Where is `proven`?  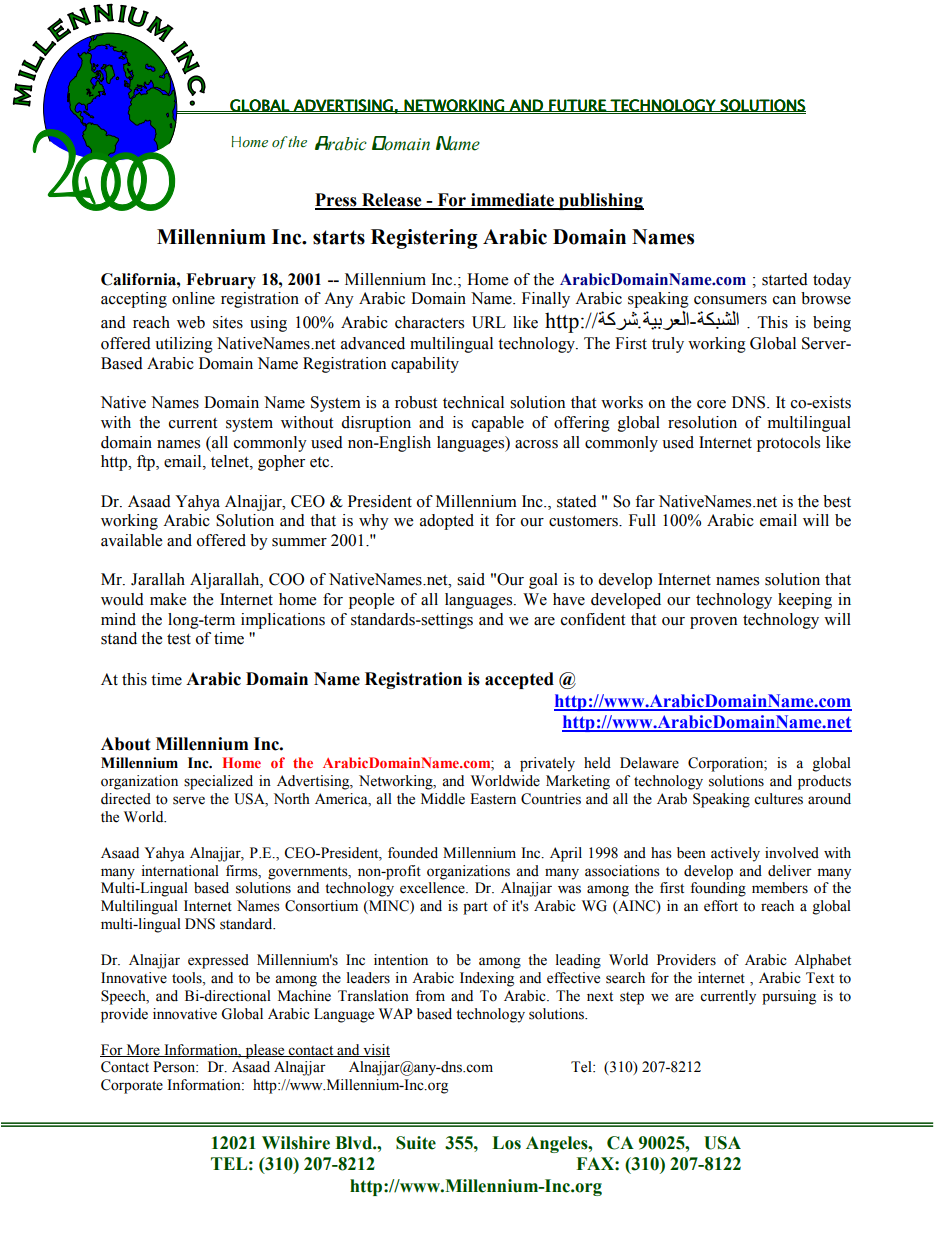 proven is located at coordinates (713, 623).
